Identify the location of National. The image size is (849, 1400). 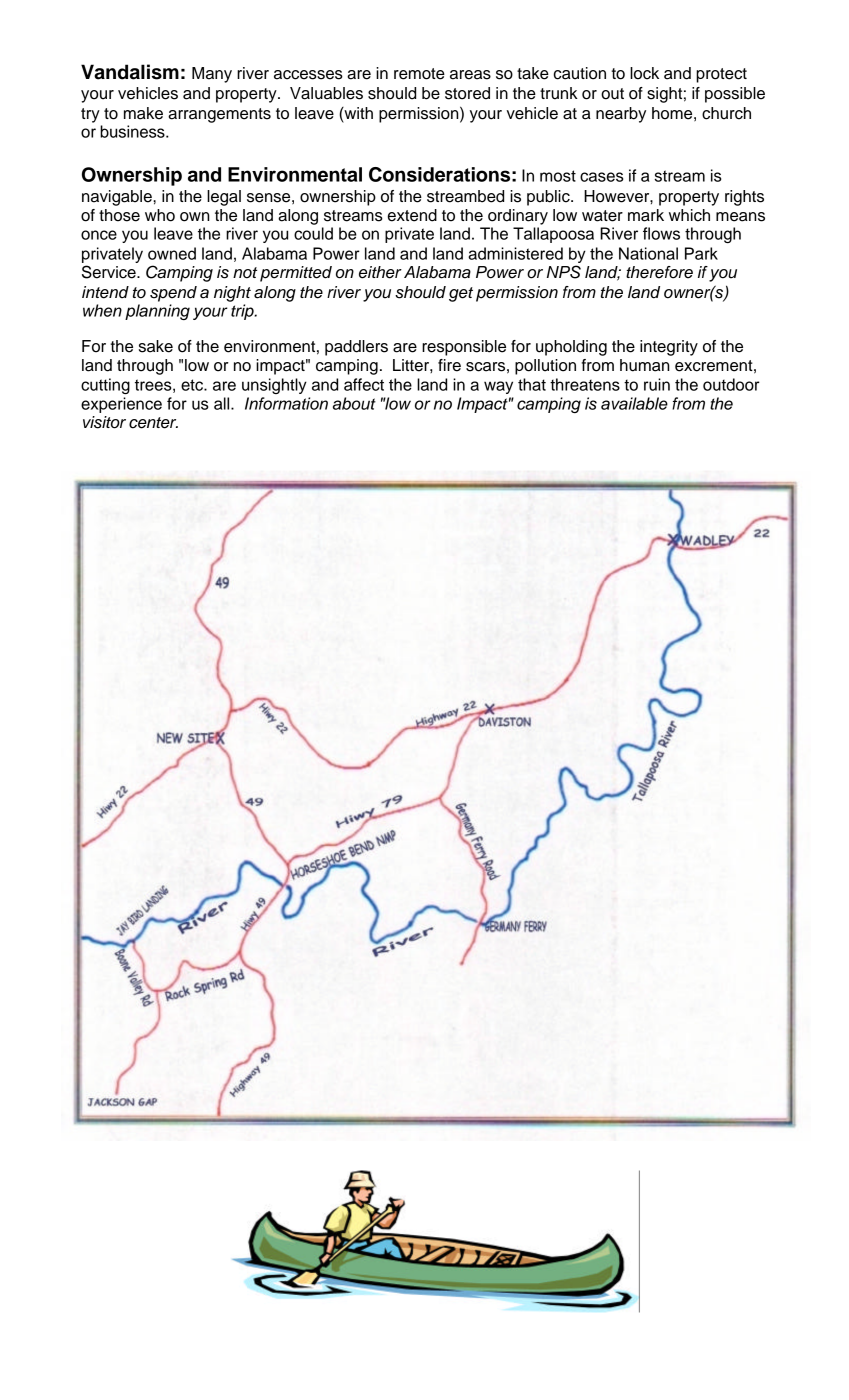
(648, 253).
